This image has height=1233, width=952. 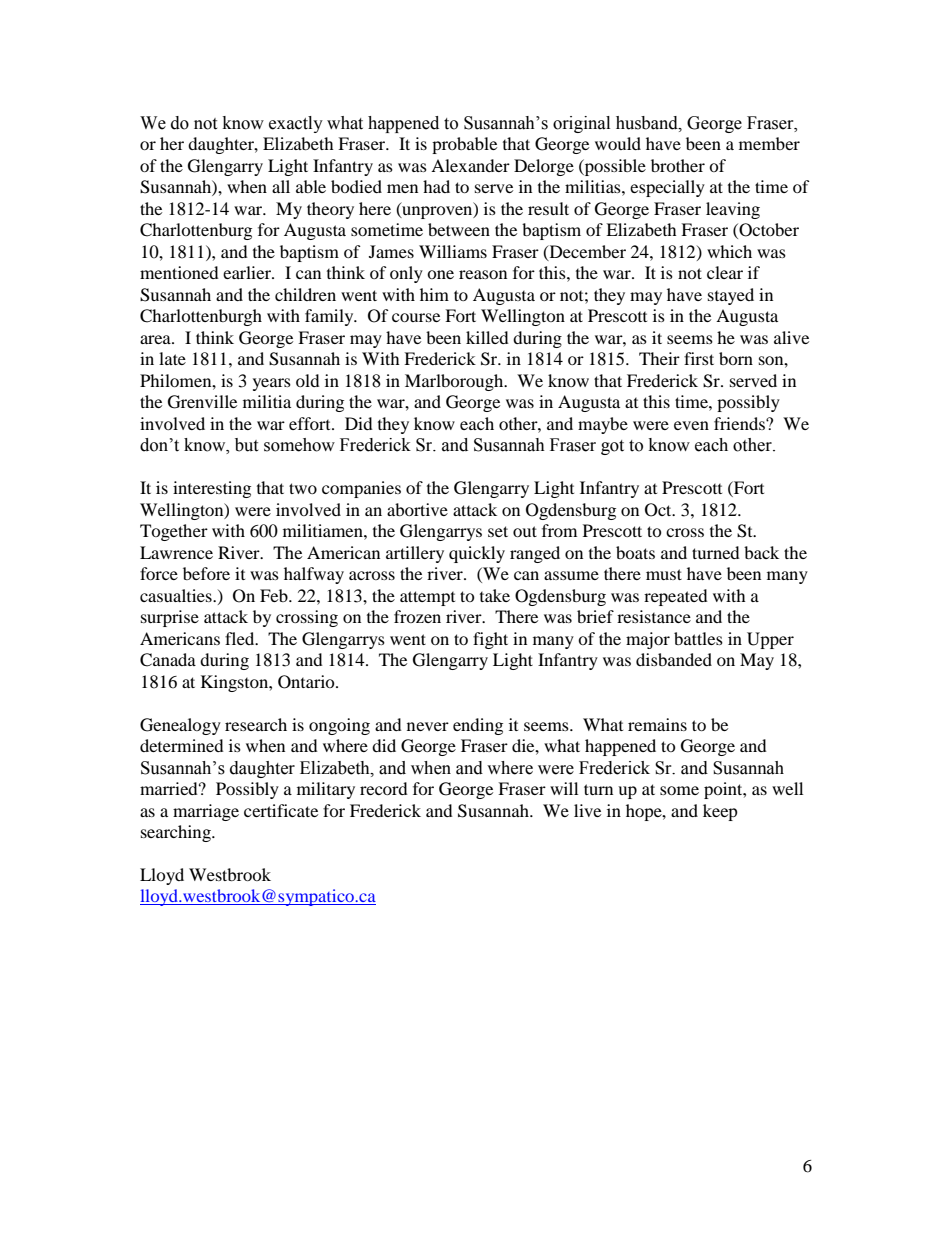 What do you see at coordinates (272, 384) in the image?
I see `years` at bounding box center [272, 384].
